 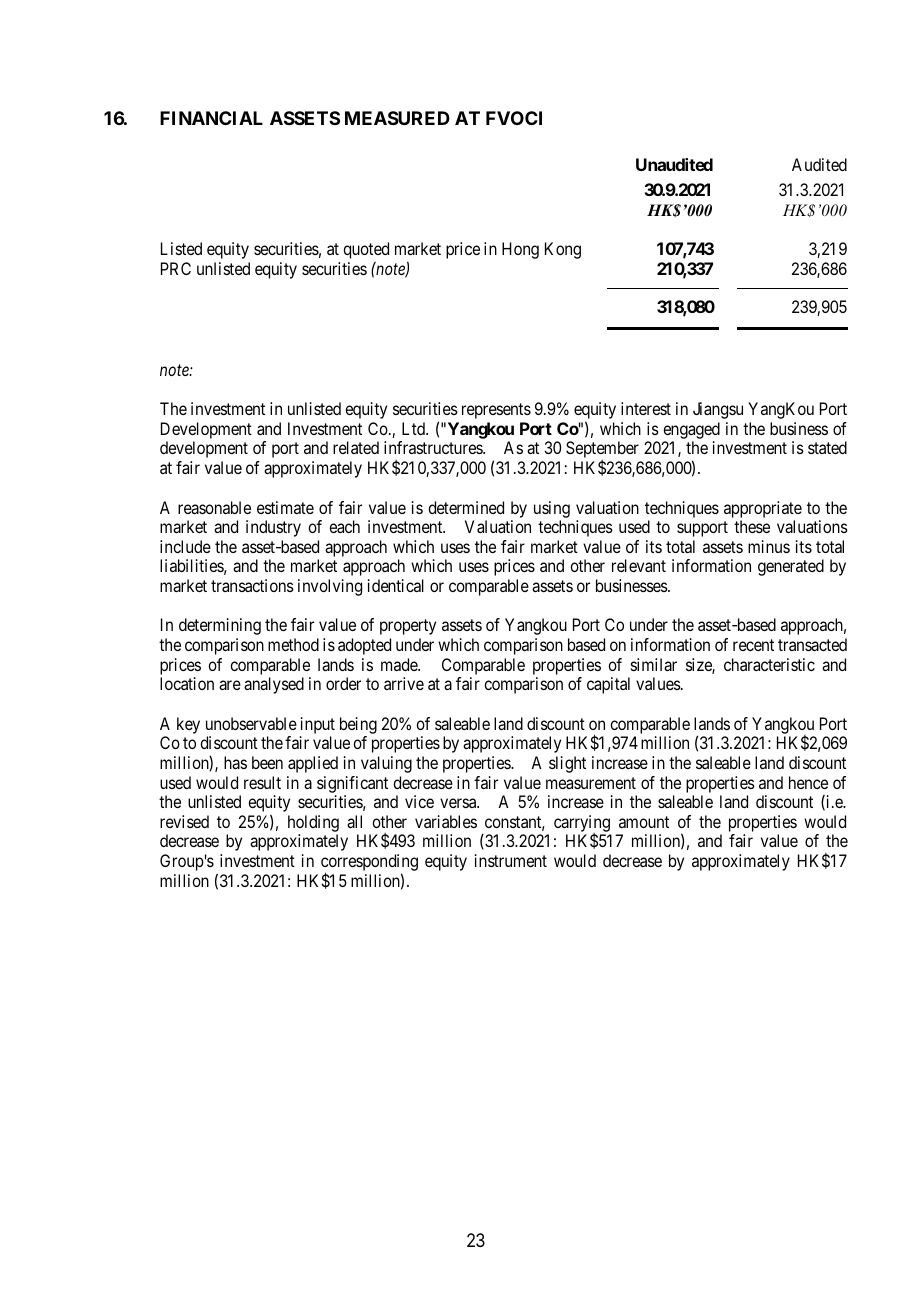 What do you see at coordinates (397, 118) in the screenshot?
I see `MEASURED` at bounding box center [397, 118].
